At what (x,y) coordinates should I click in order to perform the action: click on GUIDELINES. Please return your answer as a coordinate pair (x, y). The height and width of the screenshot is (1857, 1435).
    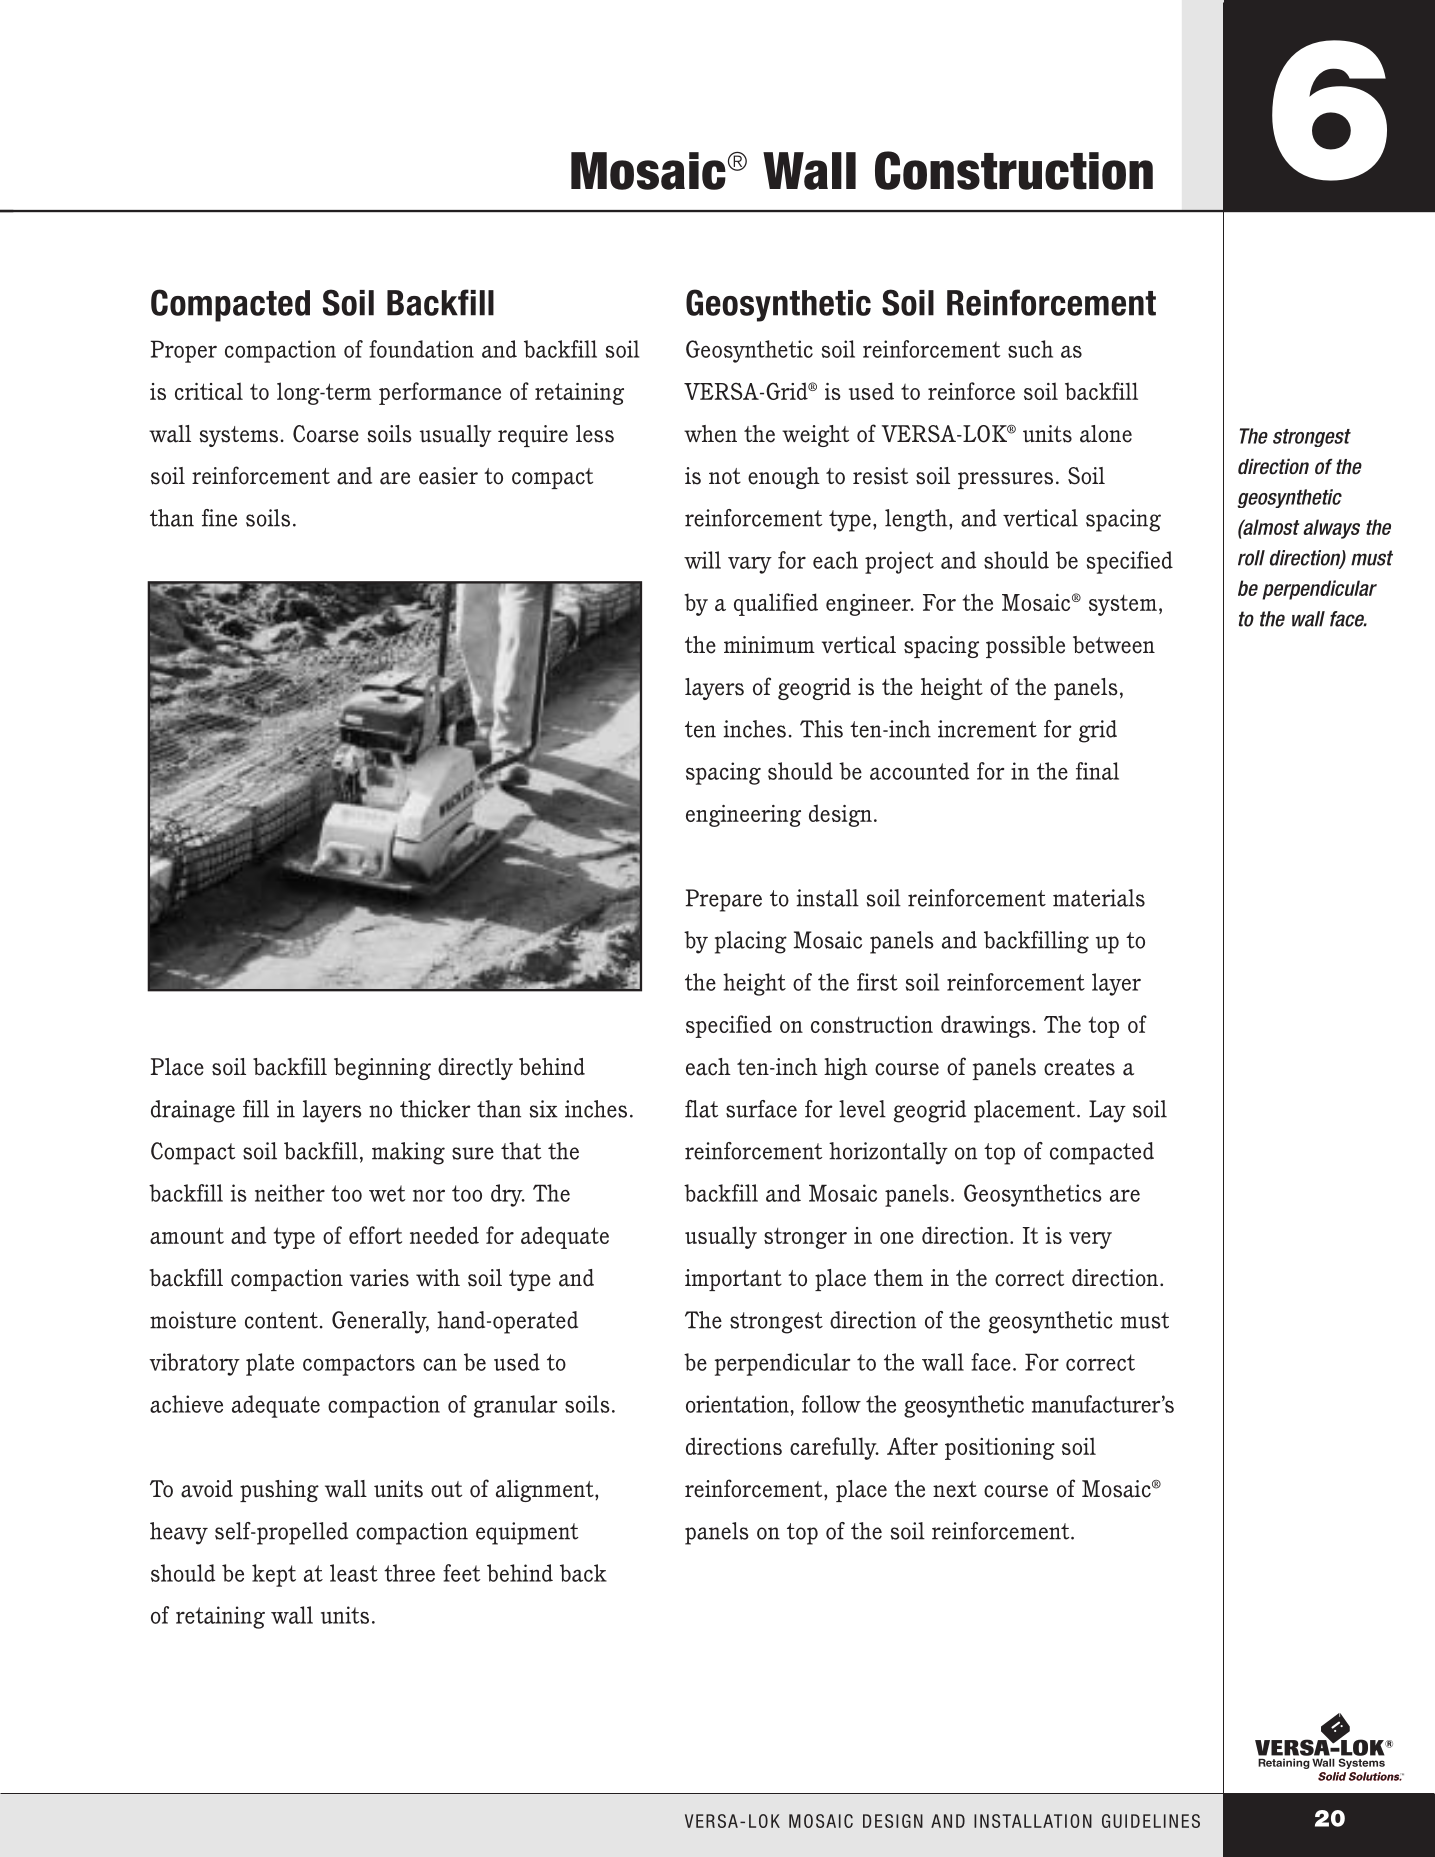
    Looking at the image, I should click on (1151, 1821).
